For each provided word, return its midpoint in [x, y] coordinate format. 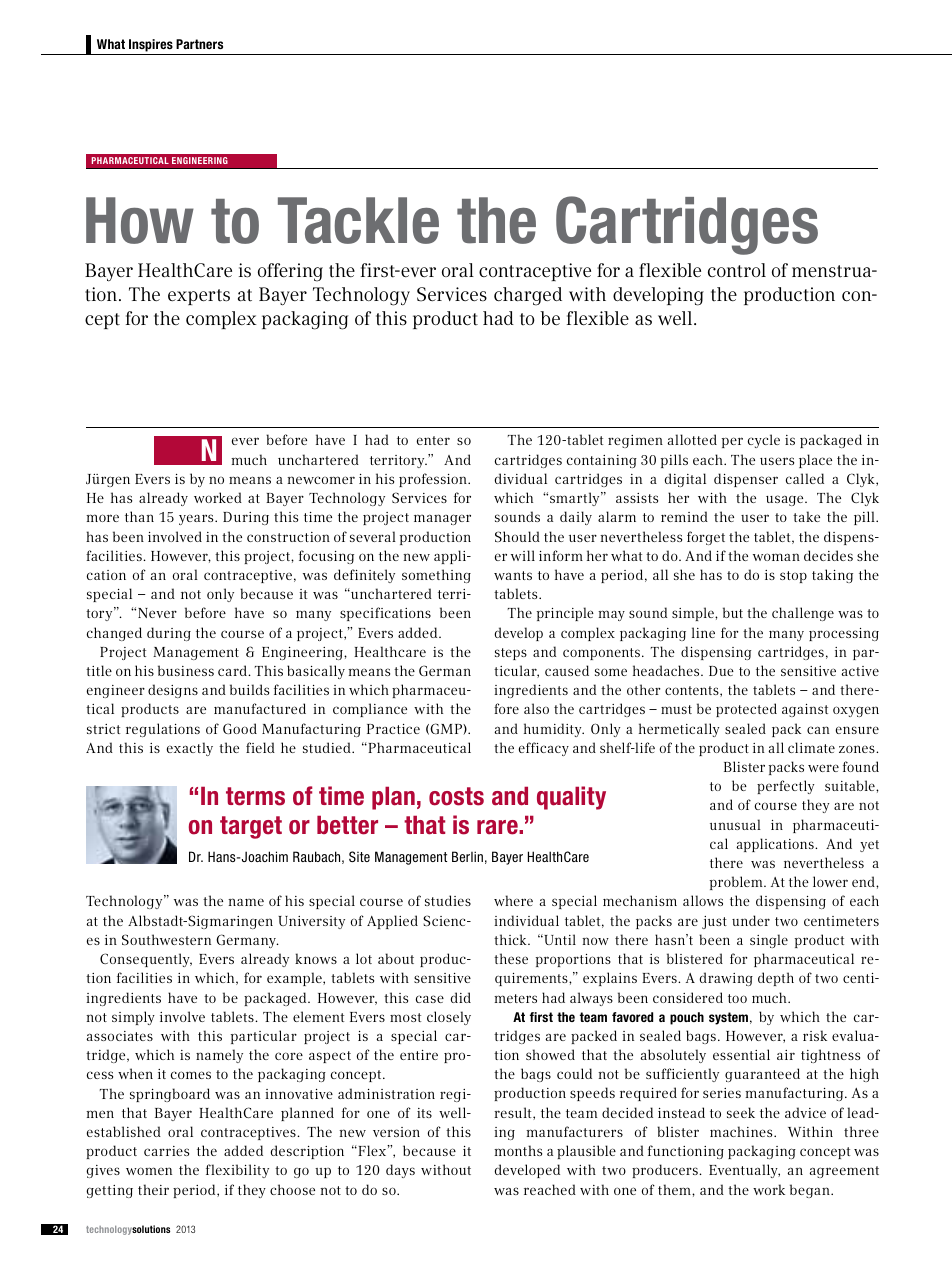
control [737, 270]
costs [456, 796]
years [197, 519]
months [518, 1150]
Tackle [358, 220]
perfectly [785, 787]
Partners [199, 44]
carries [166, 1151]
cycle [764, 441]
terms [255, 796]
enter [433, 440]
